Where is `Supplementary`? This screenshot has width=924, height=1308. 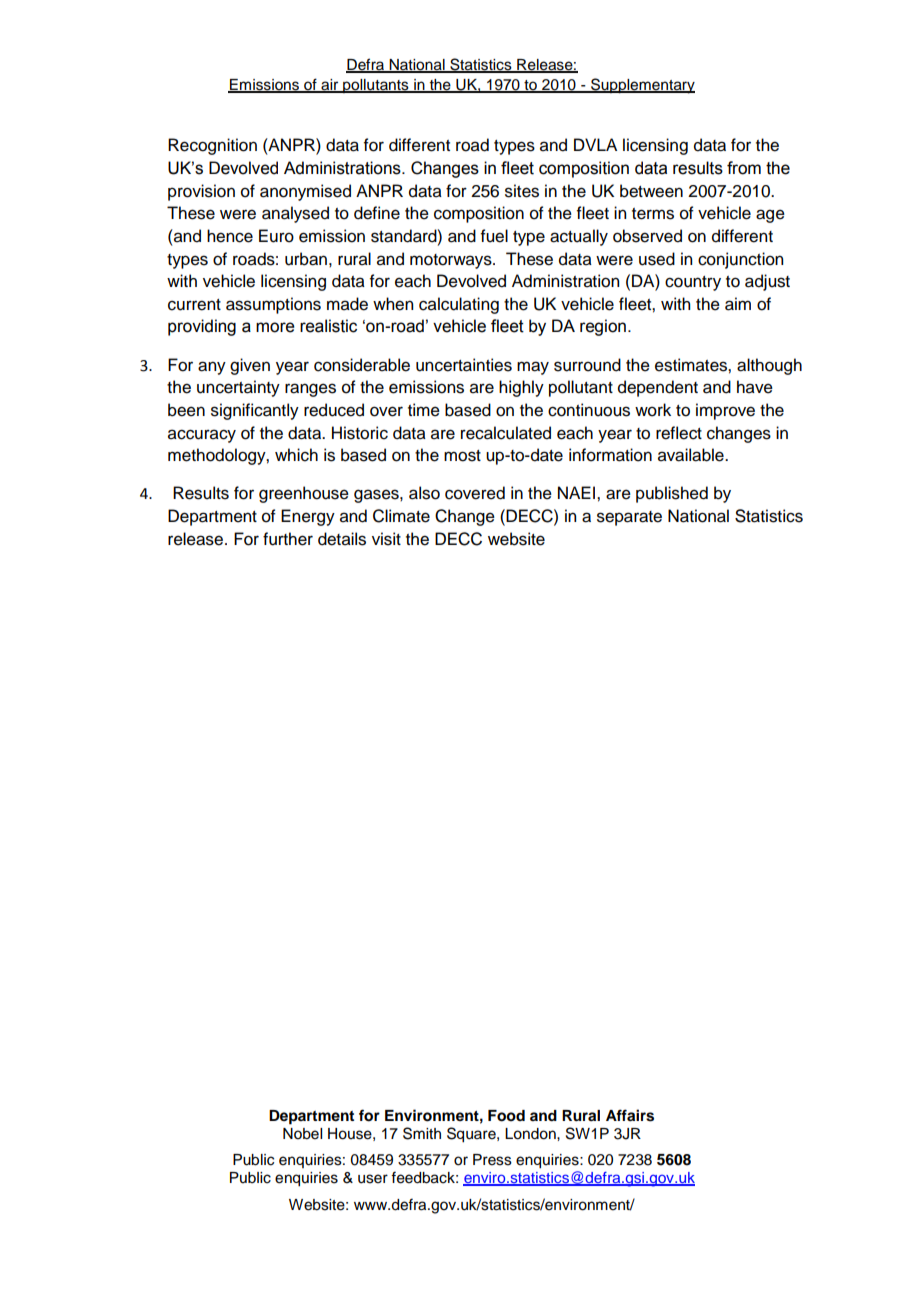
Supplementary is located at coordinates (642, 86).
